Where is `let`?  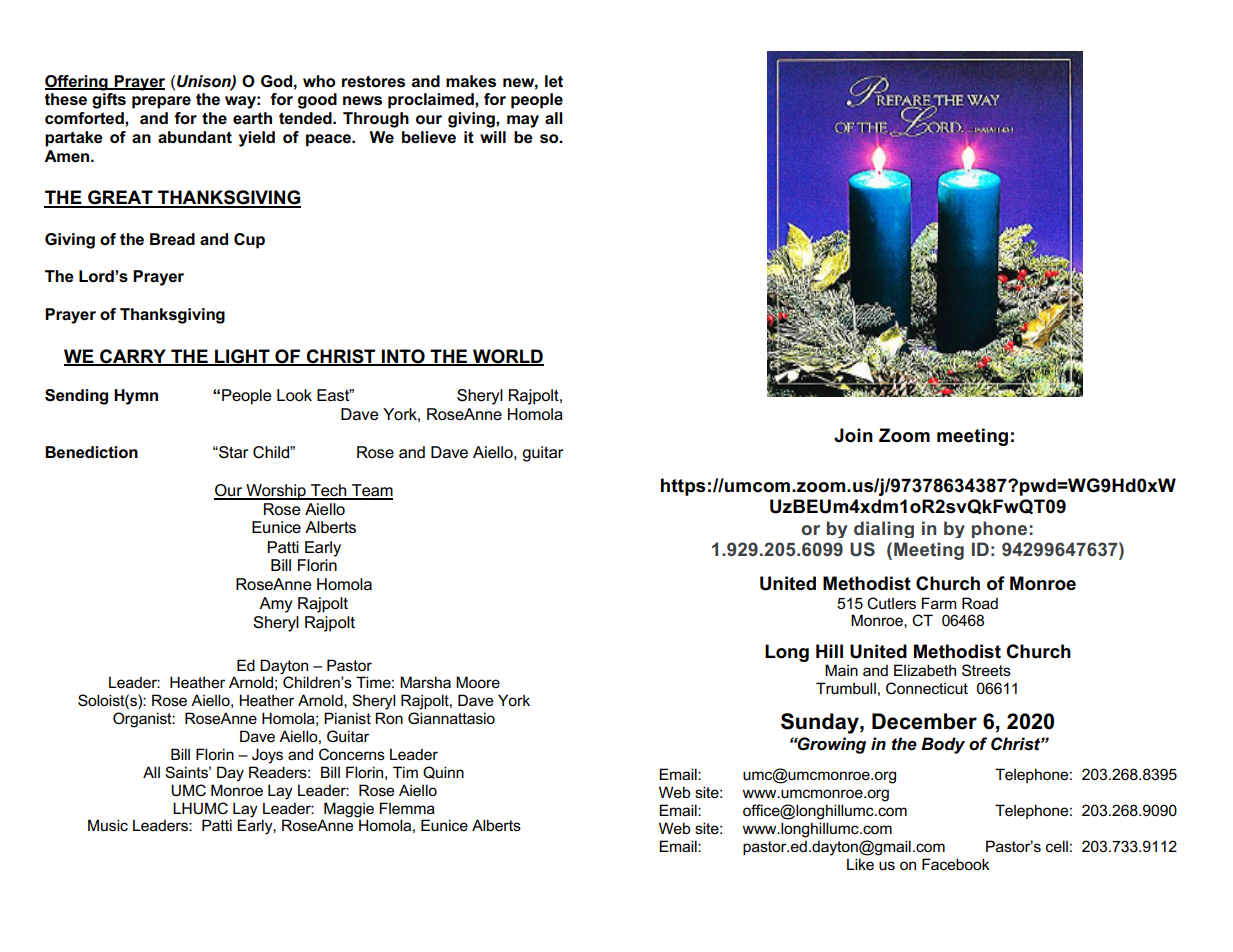
let is located at coordinates (554, 81).
